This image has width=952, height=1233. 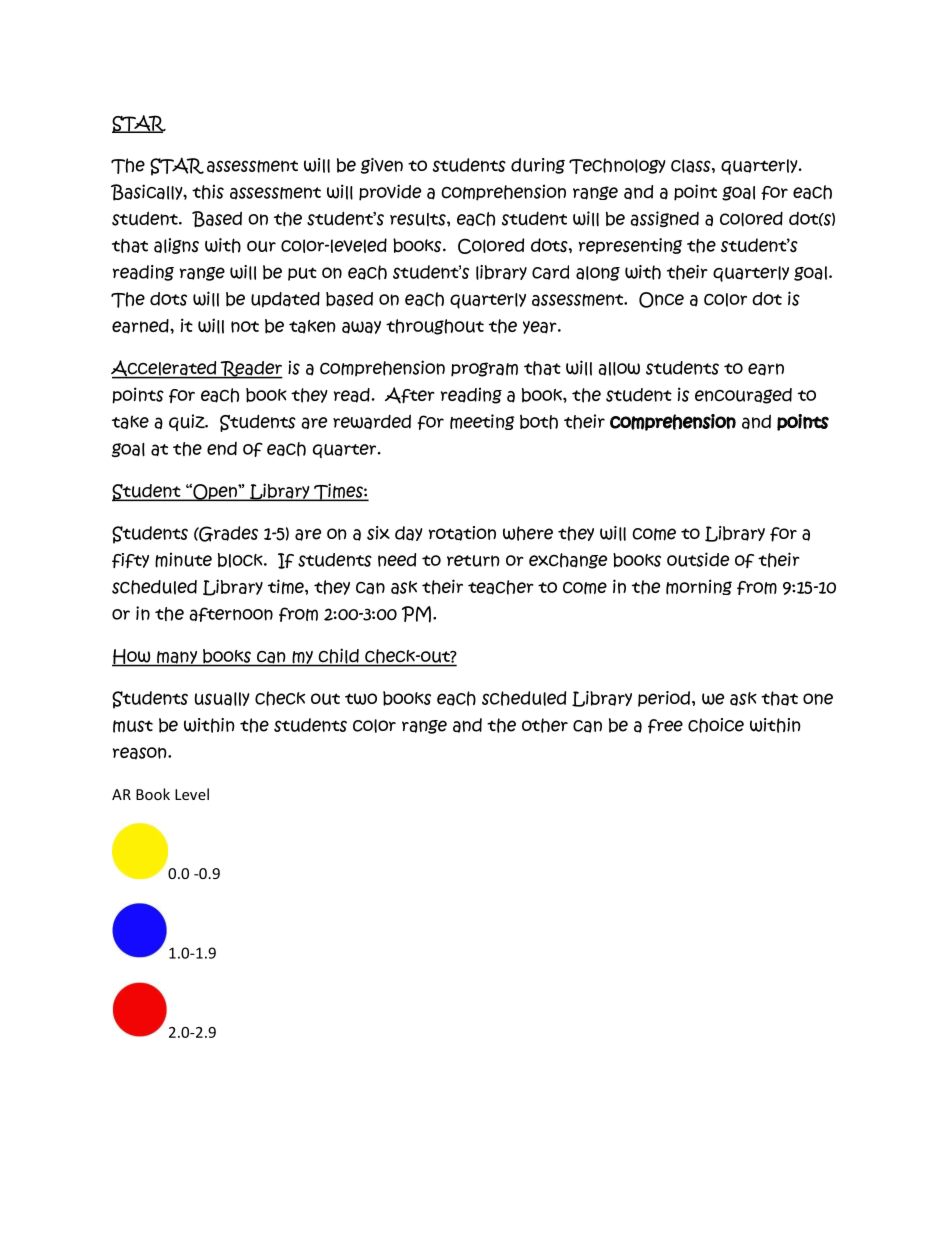 What do you see at coordinates (664, 219) in the image?
I see `assigned` at bounding box center [664, 219].
